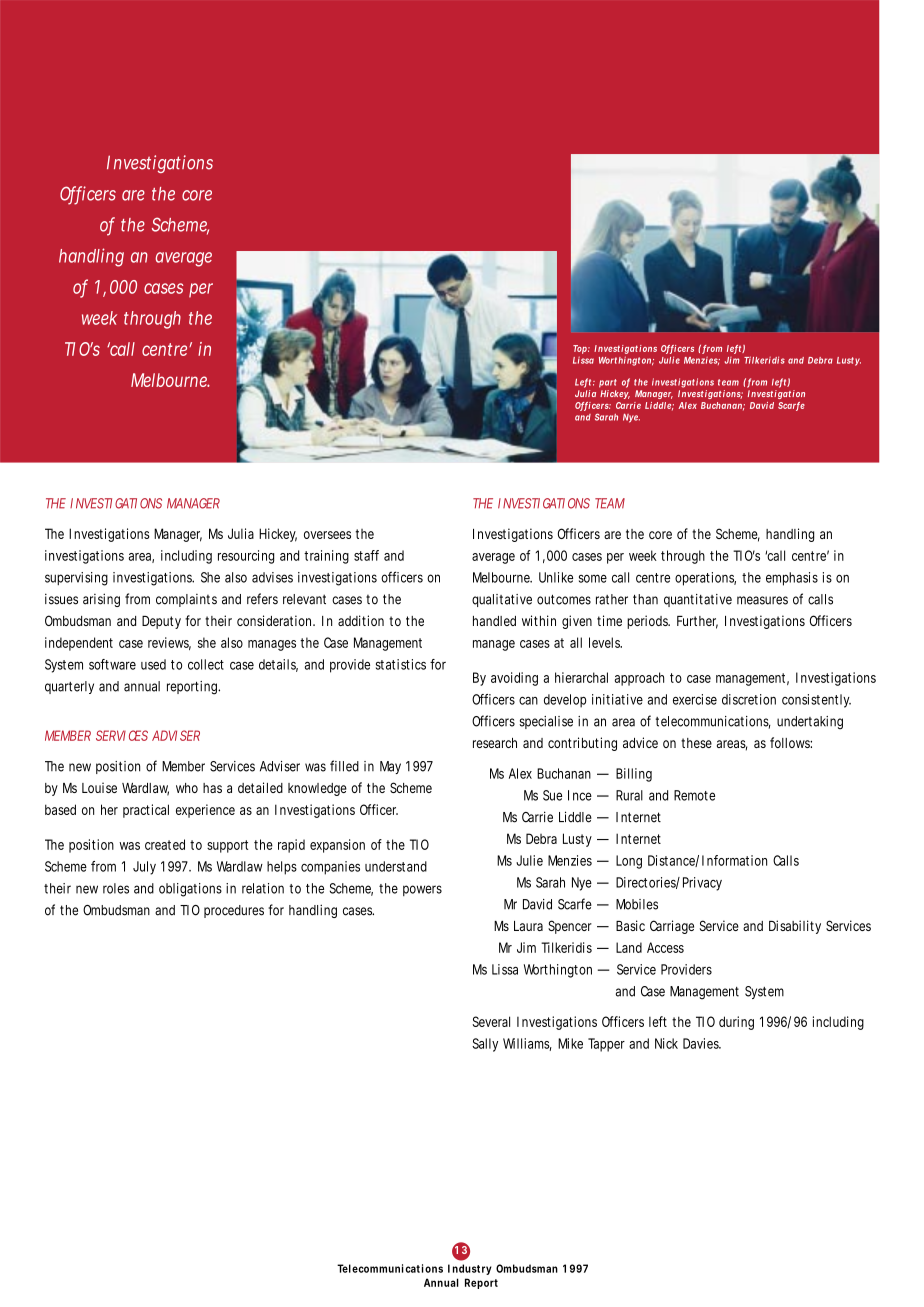 The height and width of the screenshot is (1307, 924). I want to click on resourcing, so click(246, 557).
